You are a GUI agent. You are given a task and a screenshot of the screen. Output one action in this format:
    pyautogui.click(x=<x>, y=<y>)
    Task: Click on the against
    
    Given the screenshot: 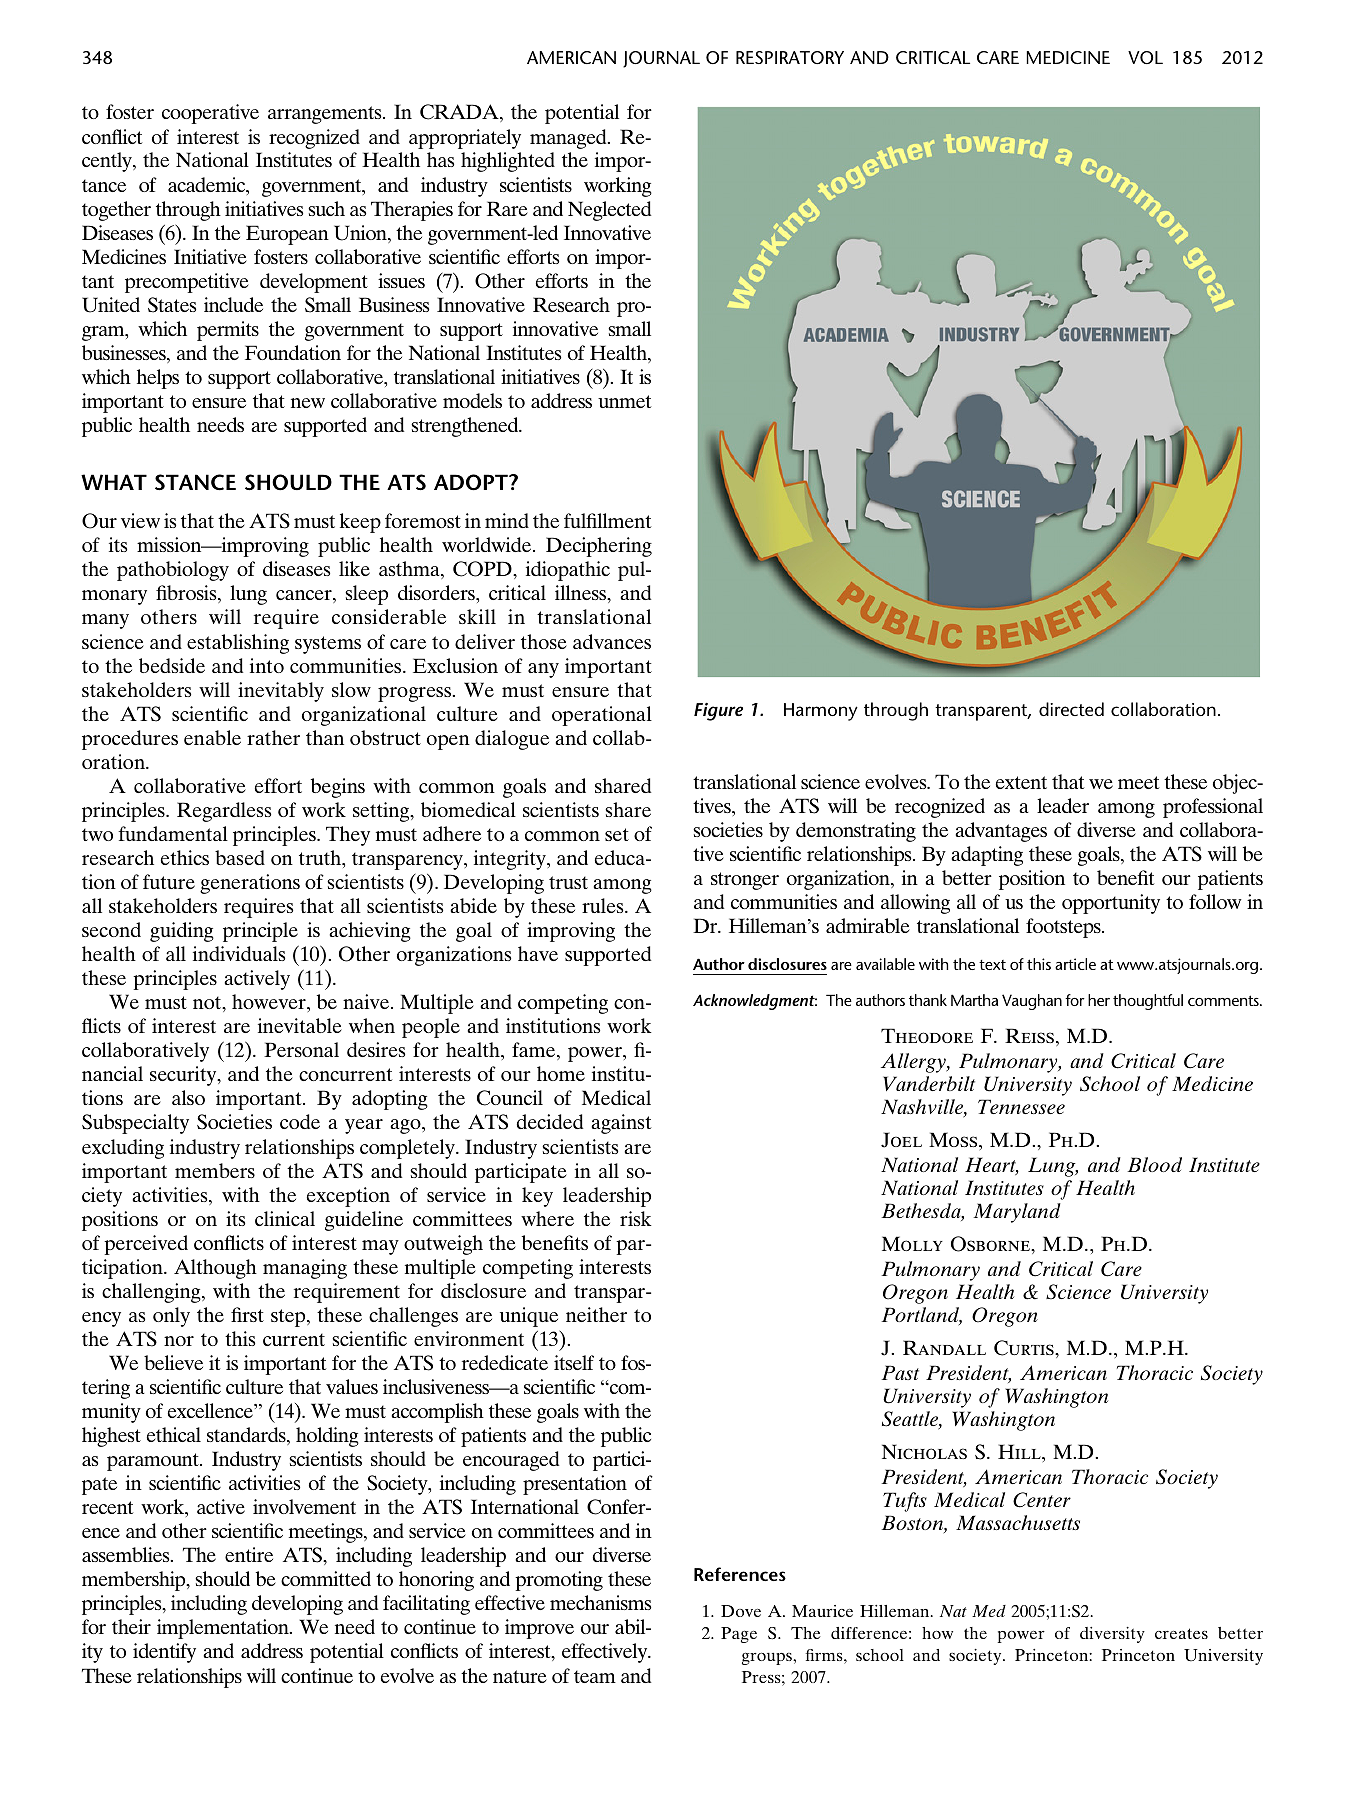 What is the action you would take?
    pyautogui.click(x=621, y=1124)
